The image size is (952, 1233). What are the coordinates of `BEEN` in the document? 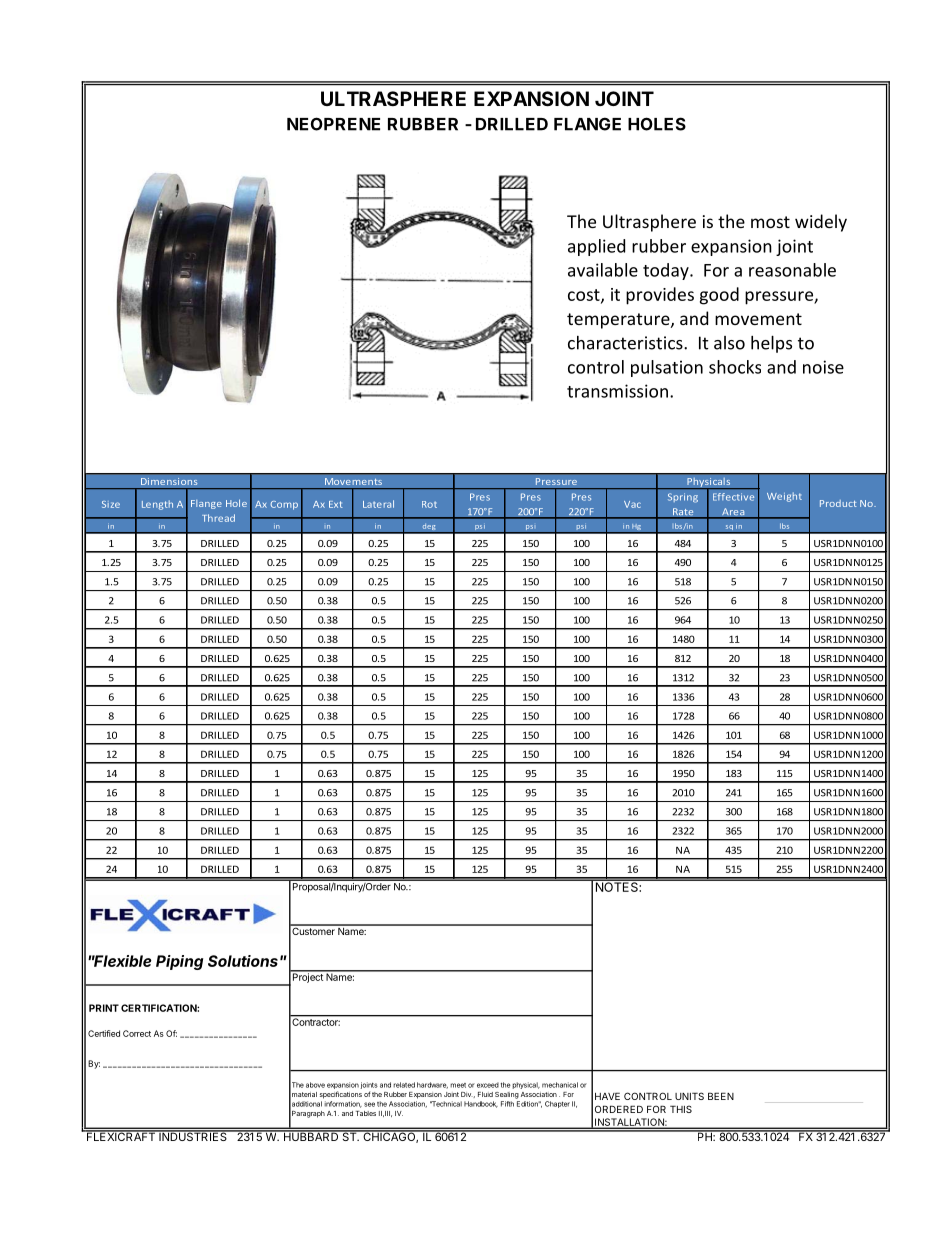 It's located at (721, 1096).
